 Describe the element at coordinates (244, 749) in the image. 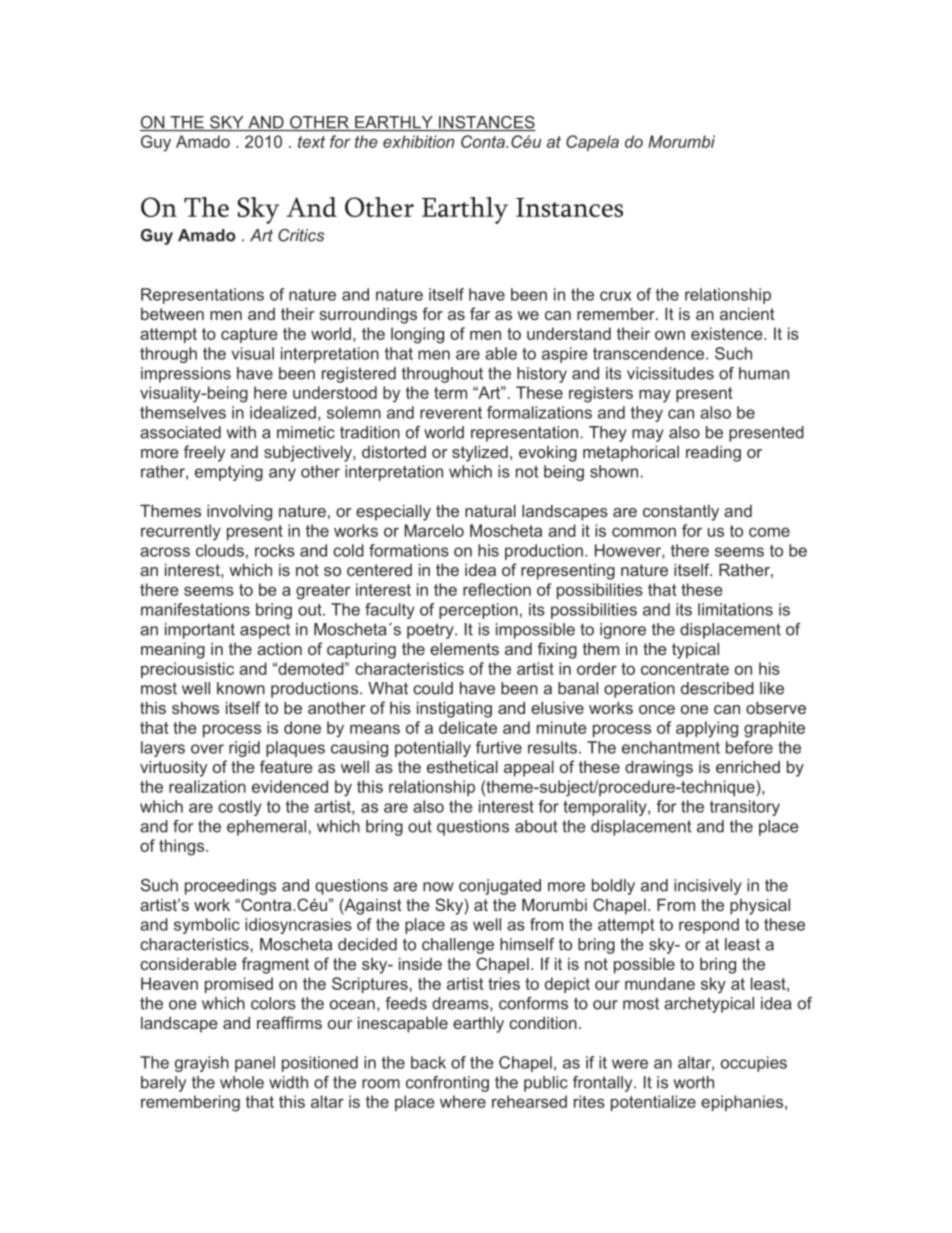

I see `rigid` at that location.
